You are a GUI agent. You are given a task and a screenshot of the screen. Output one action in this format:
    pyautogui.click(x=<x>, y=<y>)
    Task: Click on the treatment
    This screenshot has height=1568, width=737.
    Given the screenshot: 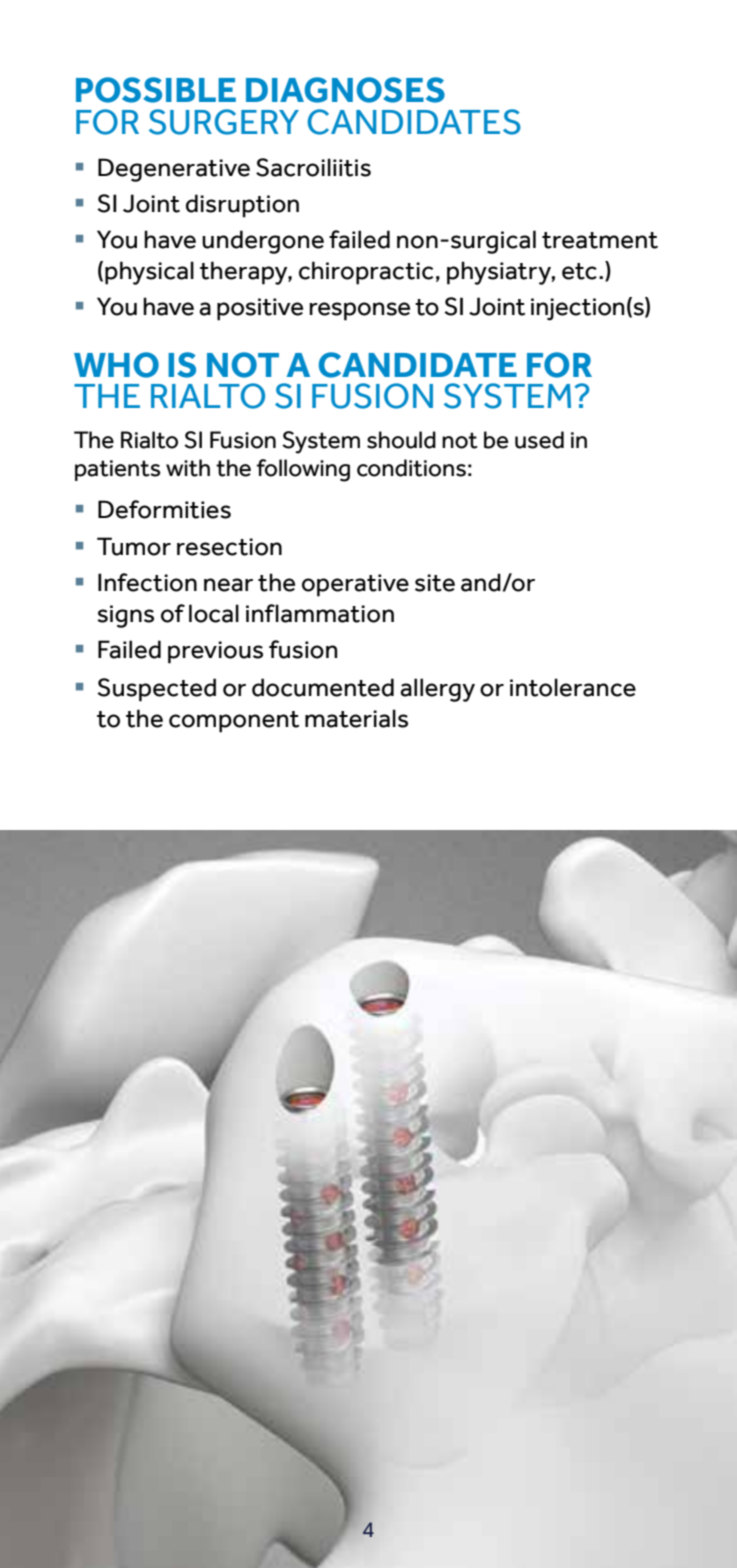 What is the action you would take?
    pyautogui.click(x=600, y=240)
